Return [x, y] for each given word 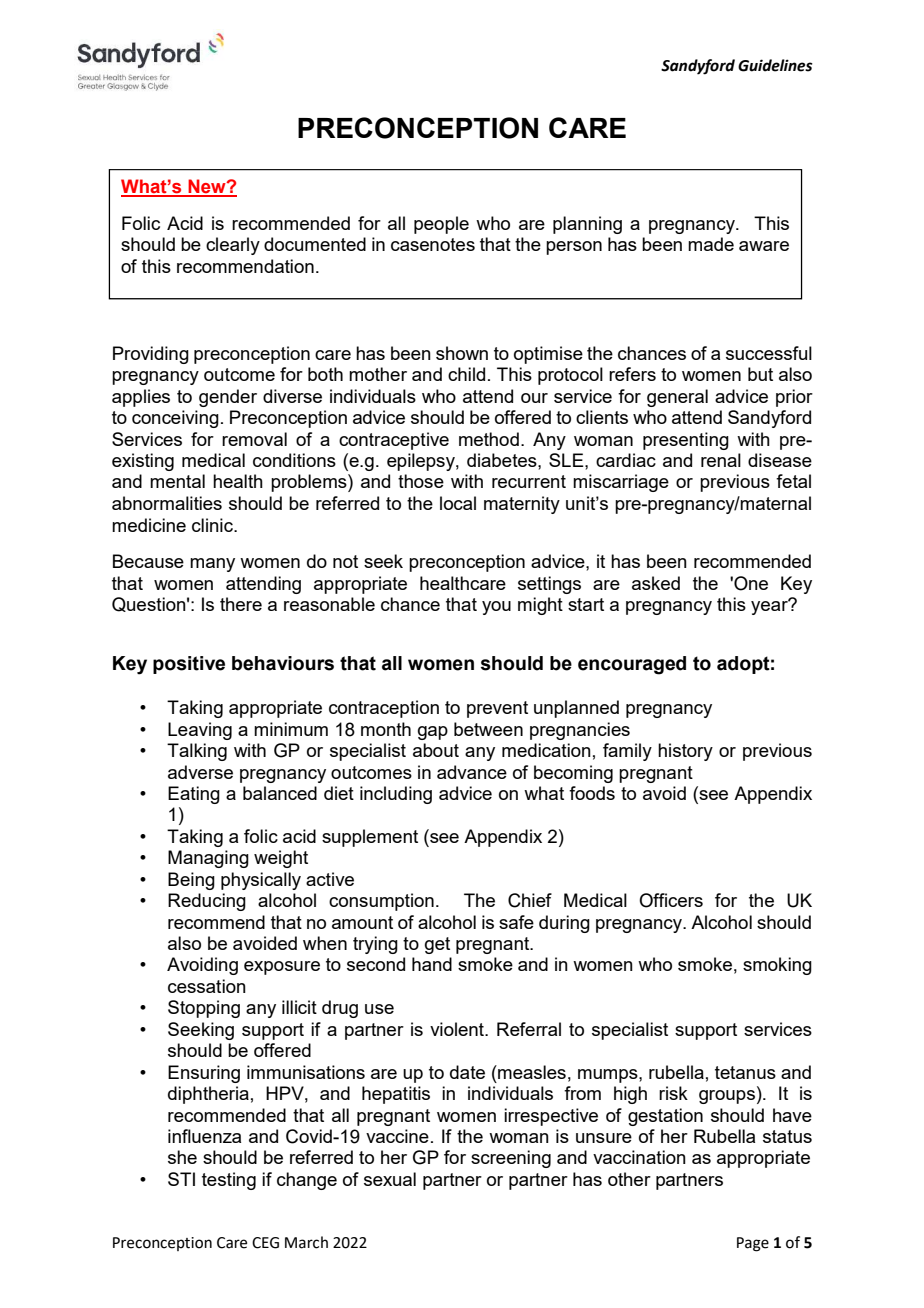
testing [229, 1181]
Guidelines [775, 65]
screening [511, 1159]
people [441, 225]
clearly [233, 246]
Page [753, 1244]
